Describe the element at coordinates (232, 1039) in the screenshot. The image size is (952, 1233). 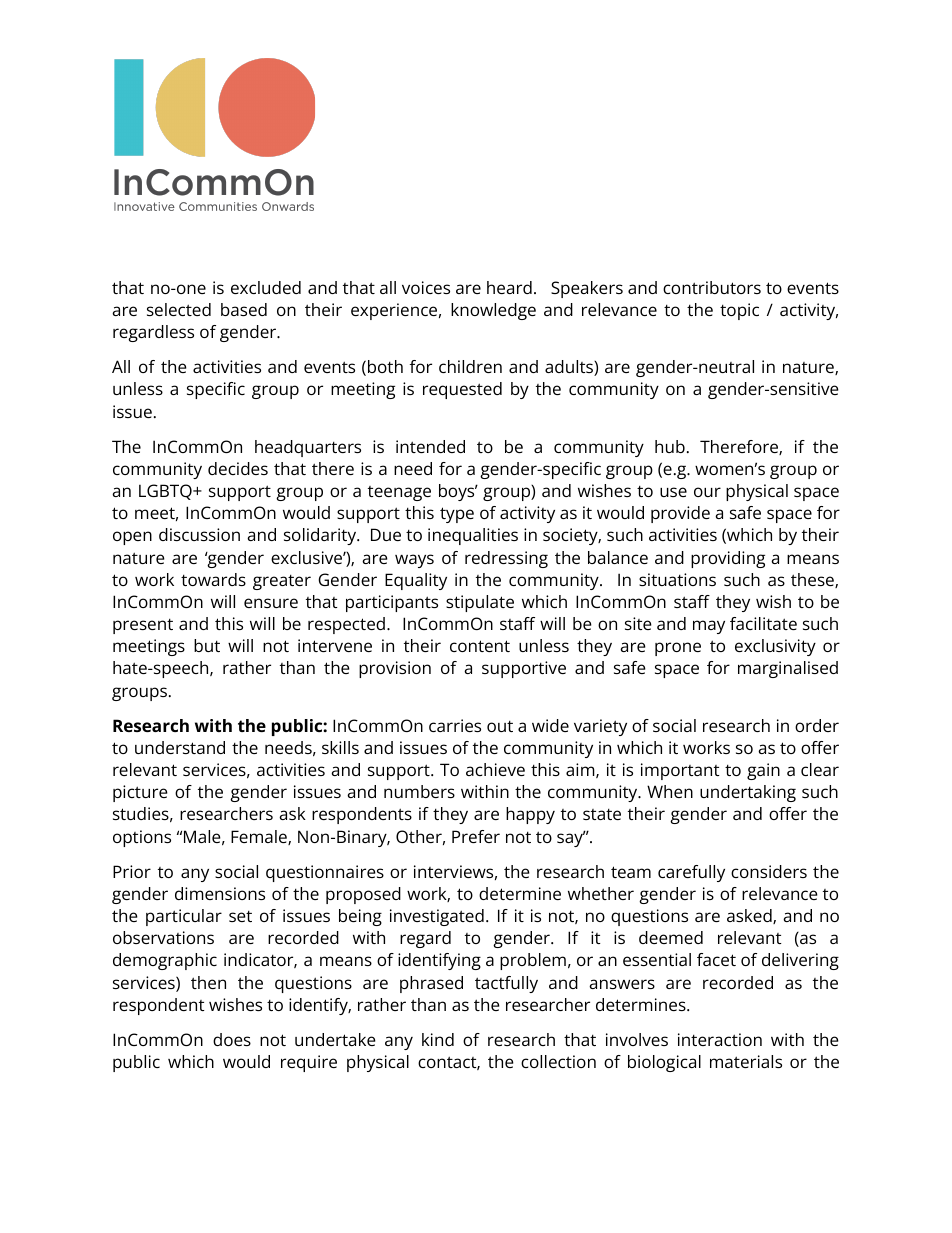
I see `does` at that location.
